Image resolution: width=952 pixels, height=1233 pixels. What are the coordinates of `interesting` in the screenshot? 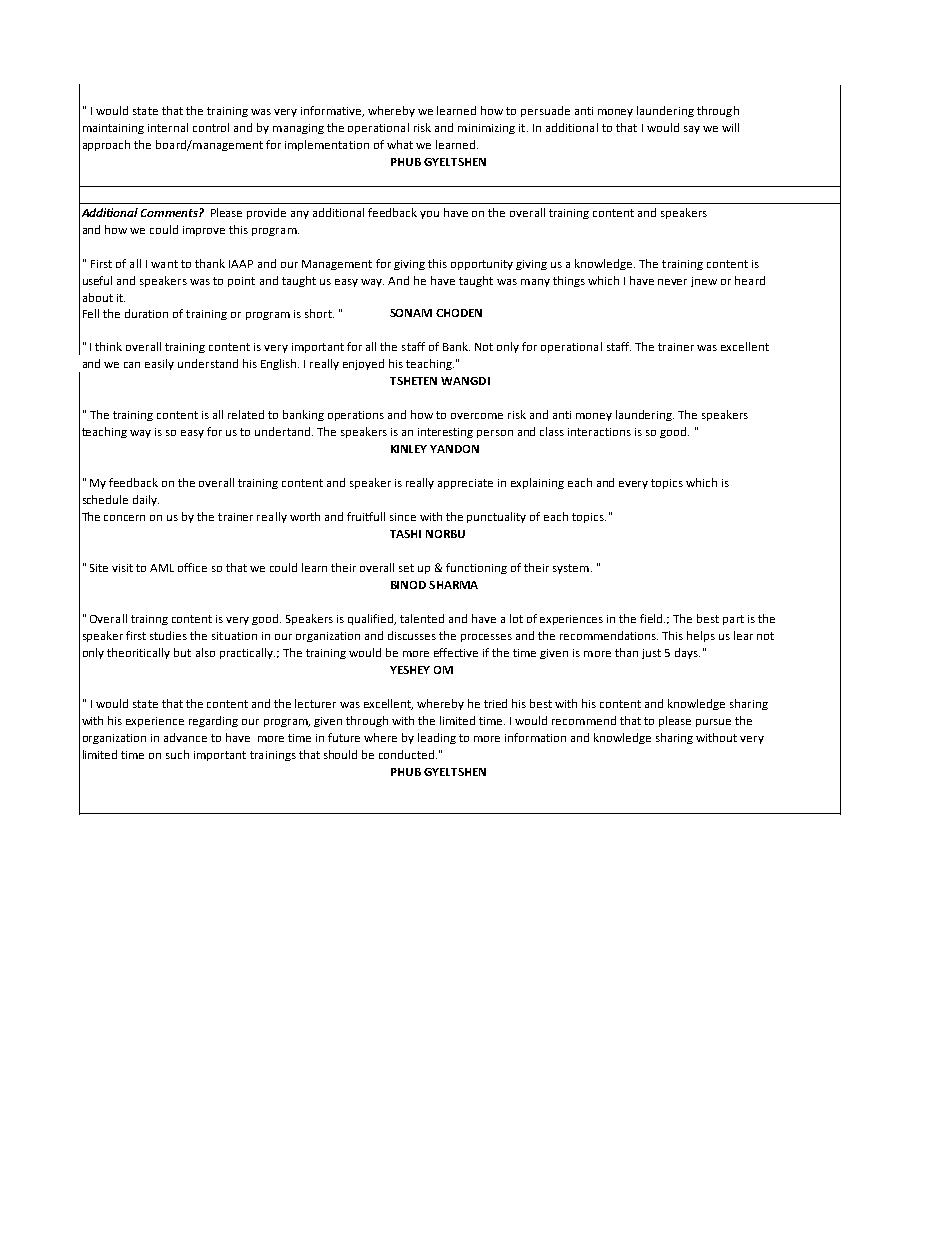 It's located at (445, 433).
